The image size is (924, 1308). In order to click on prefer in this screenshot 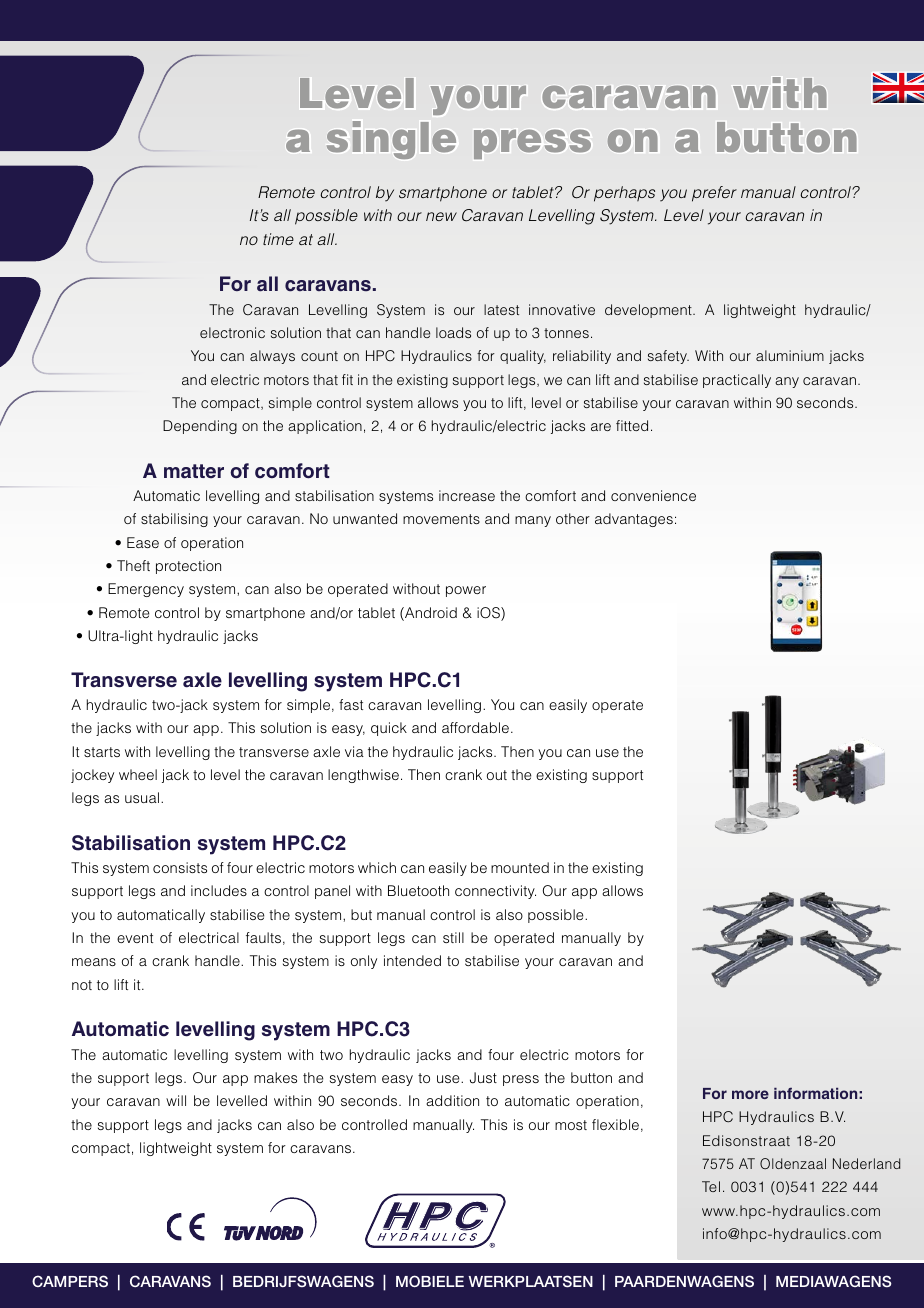, I will do `click(714, 194)`.
